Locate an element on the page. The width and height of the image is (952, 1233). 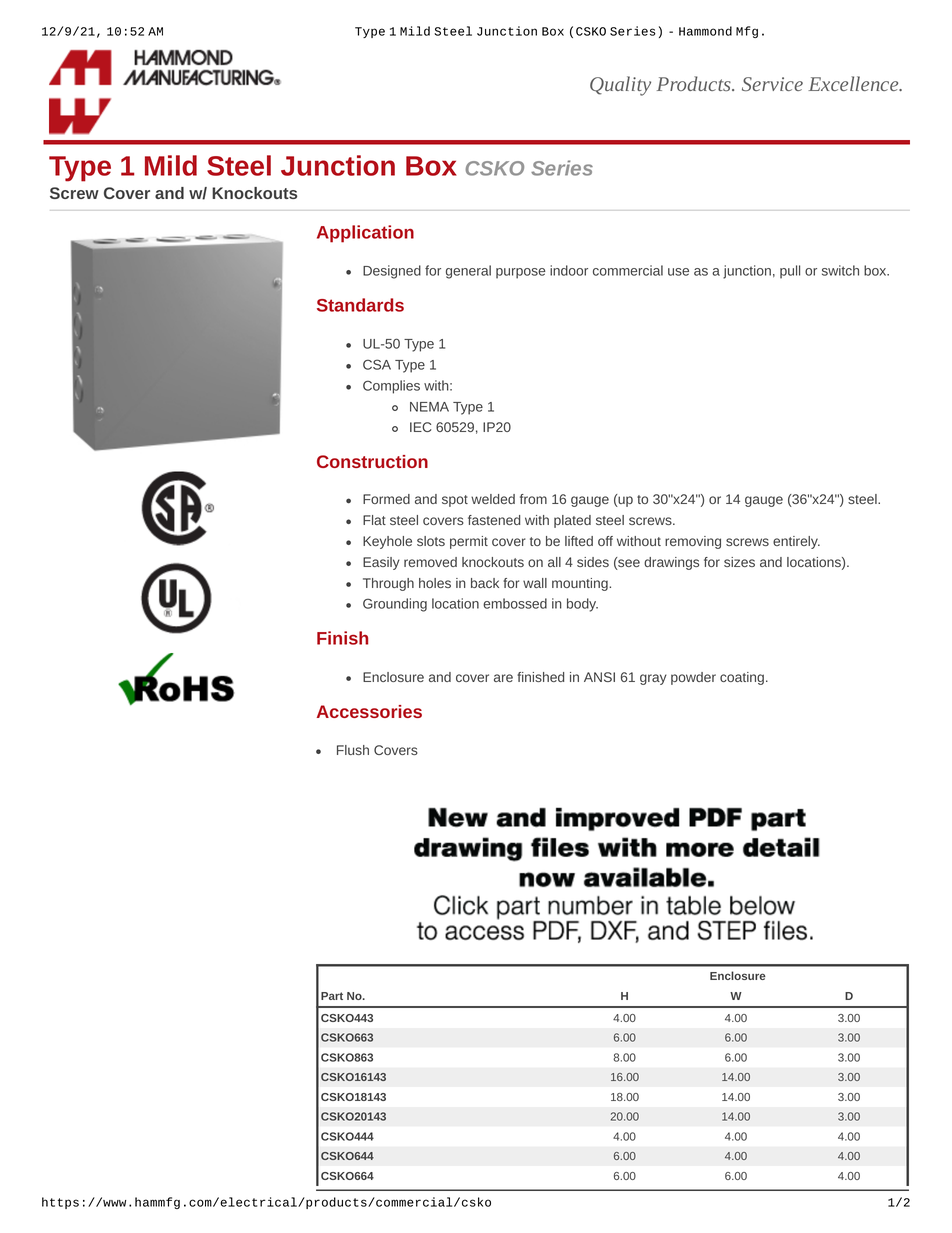
plated is located at coordinates (572, 521).
